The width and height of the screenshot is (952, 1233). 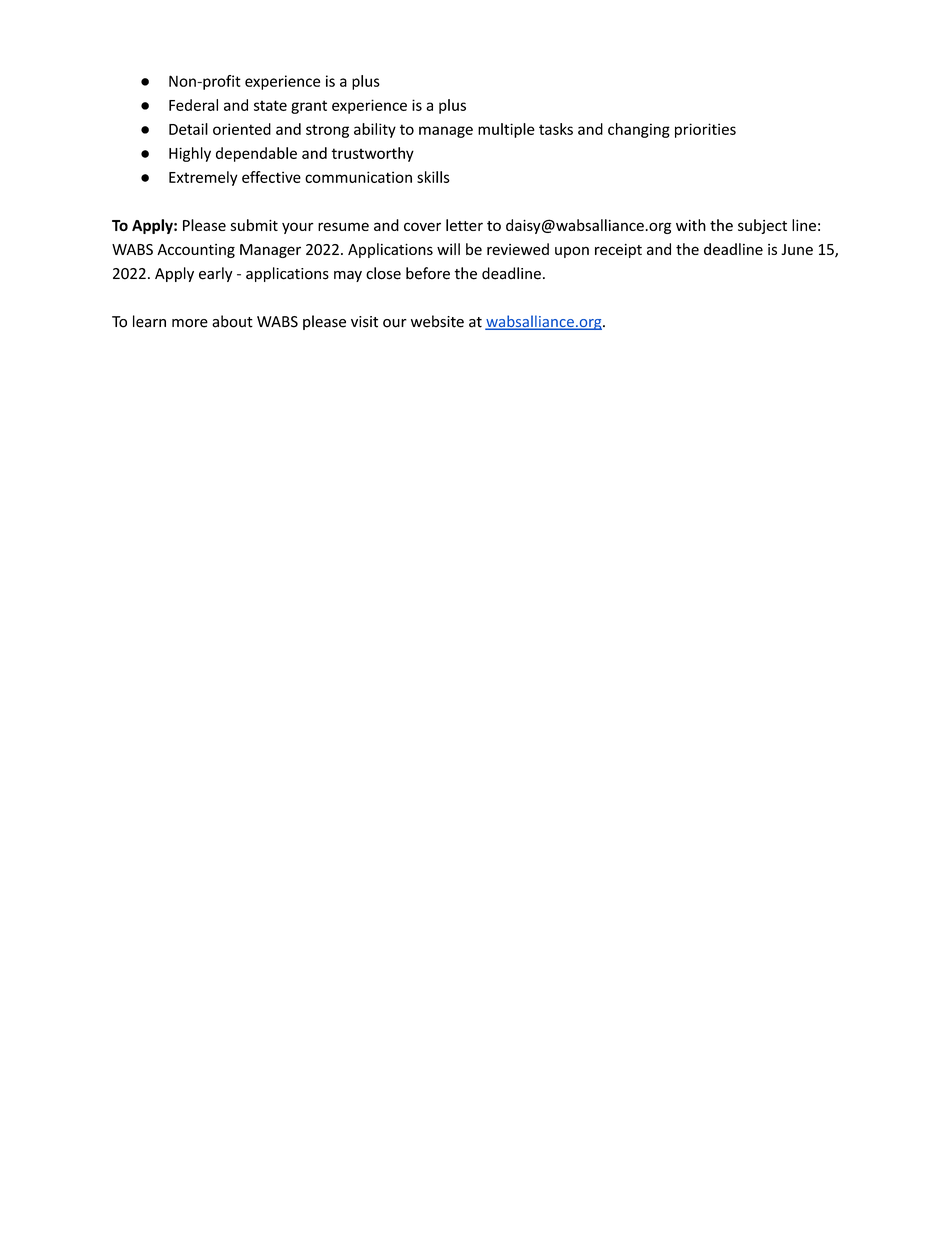 I want to click on about, so click(x=232, y=321).
